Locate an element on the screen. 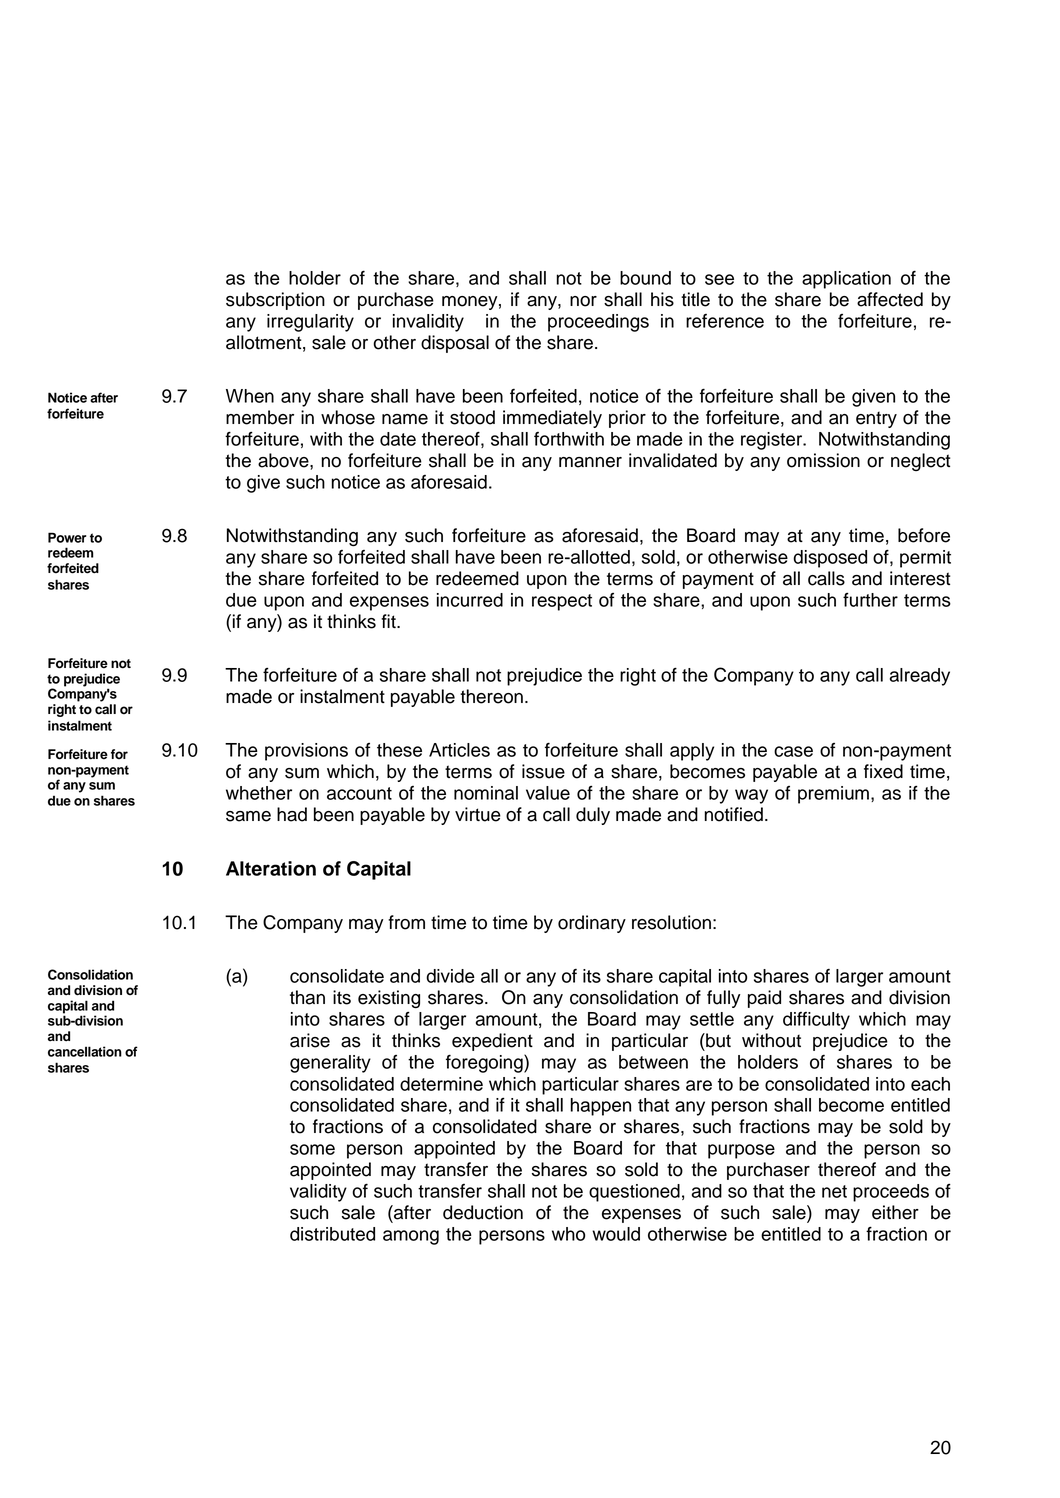 The height and width of the screenshot is (1498, 1060). provisions is located at coordinates (306, 752).
